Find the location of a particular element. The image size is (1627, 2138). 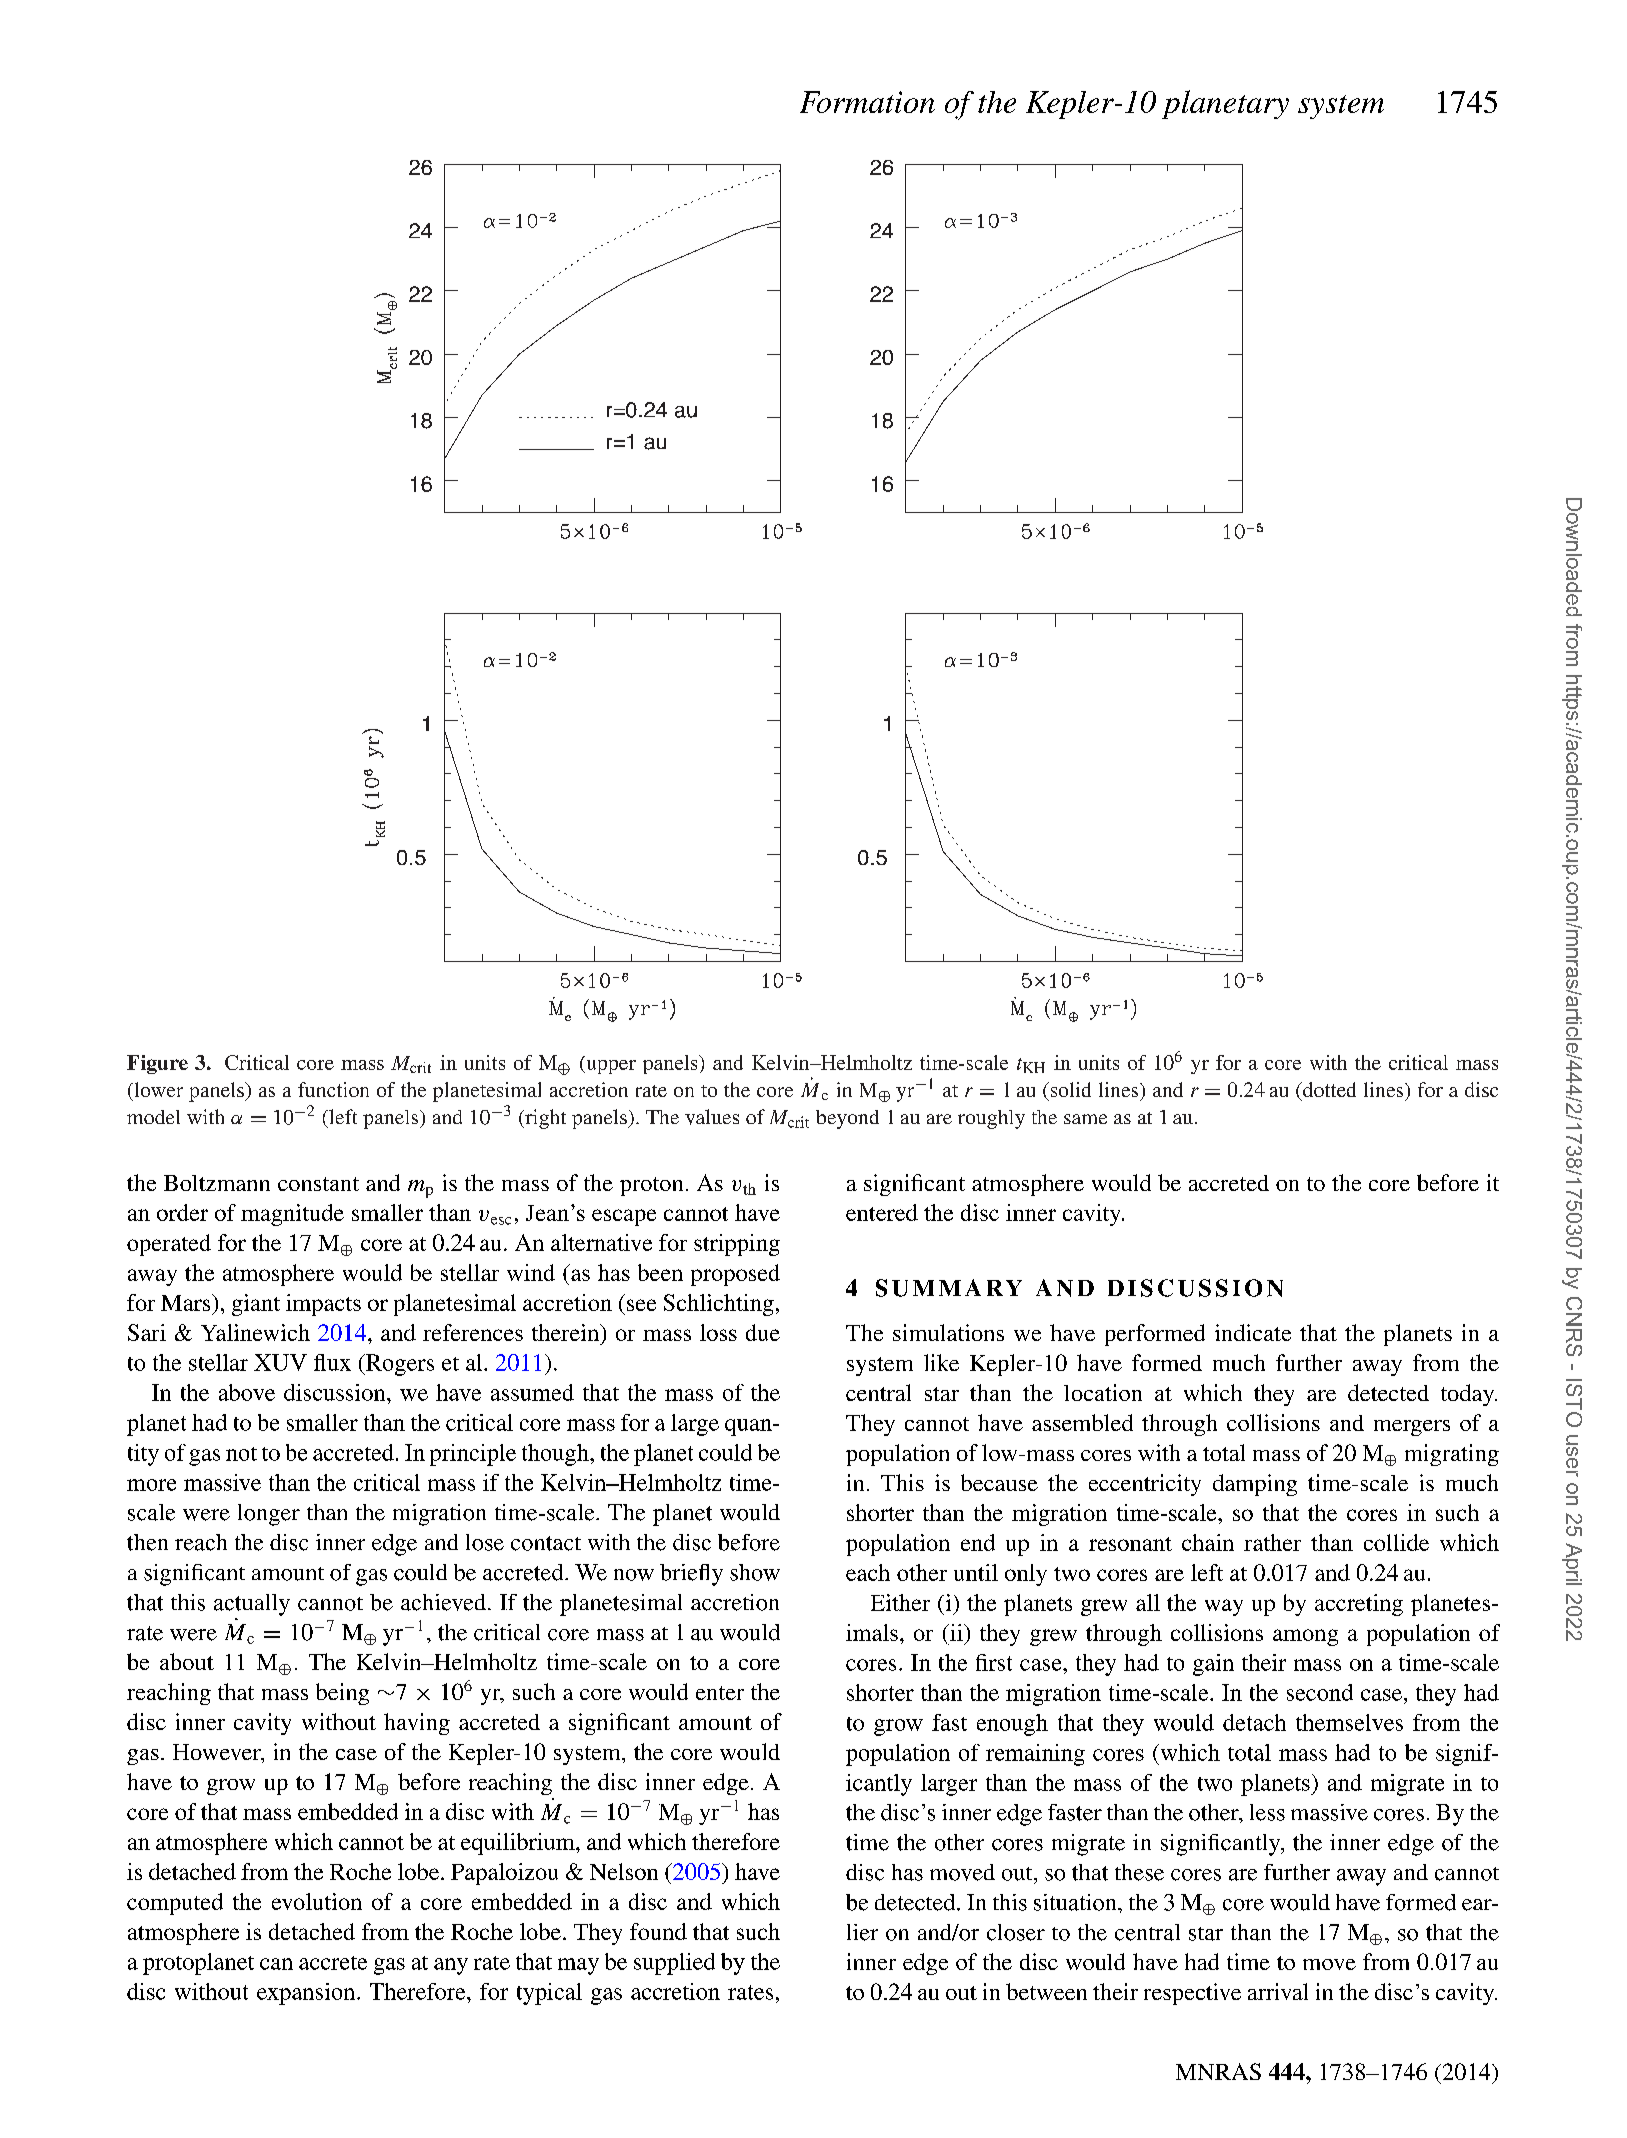

damping is located at coordinates (1255, 1485).
